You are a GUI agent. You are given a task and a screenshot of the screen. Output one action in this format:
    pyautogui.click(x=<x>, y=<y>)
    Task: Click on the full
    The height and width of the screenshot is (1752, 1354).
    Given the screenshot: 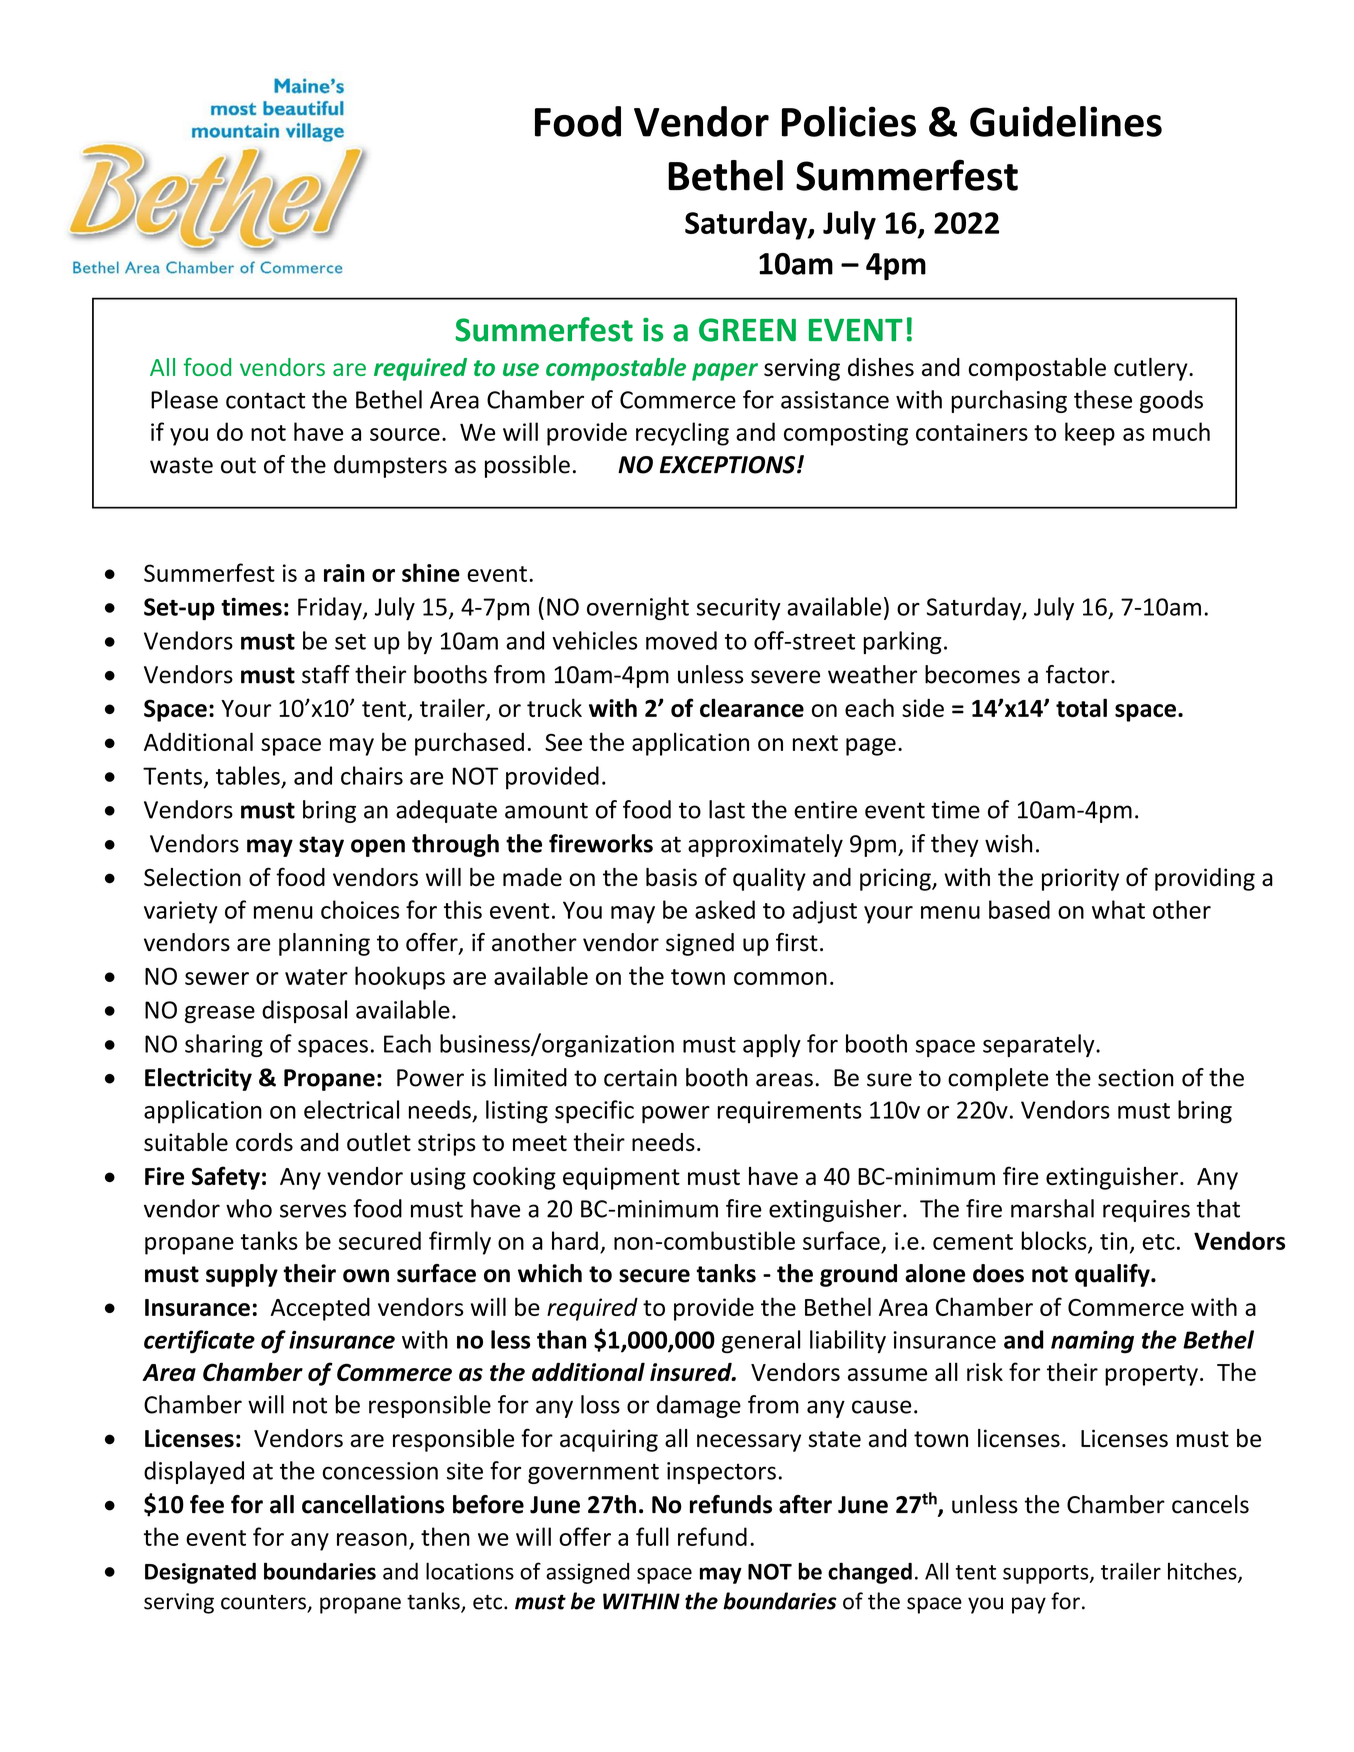 What is the action you would take?
    pyautogui.click(x=652, y=1536)
